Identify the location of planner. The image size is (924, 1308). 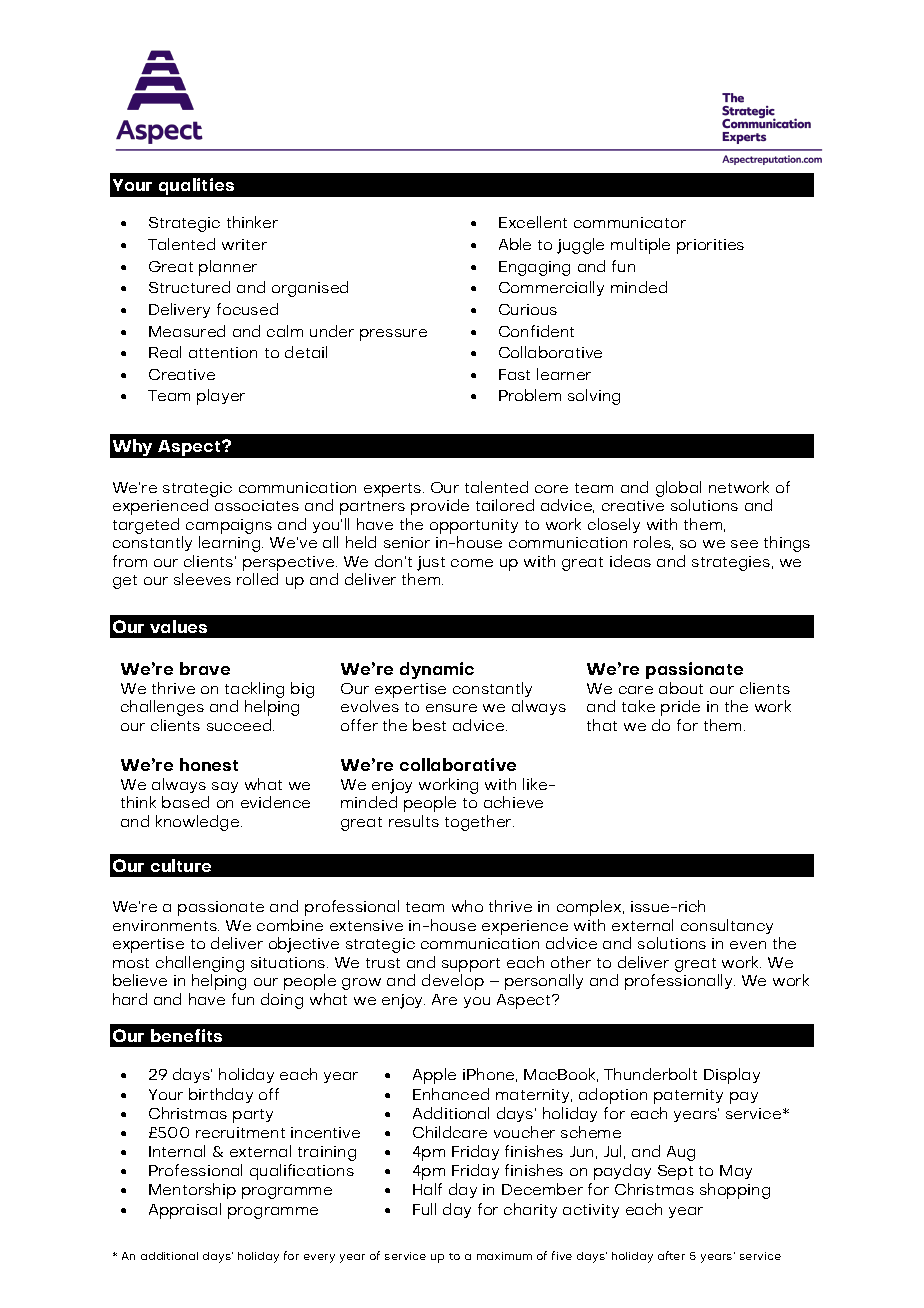
(228, 268).
